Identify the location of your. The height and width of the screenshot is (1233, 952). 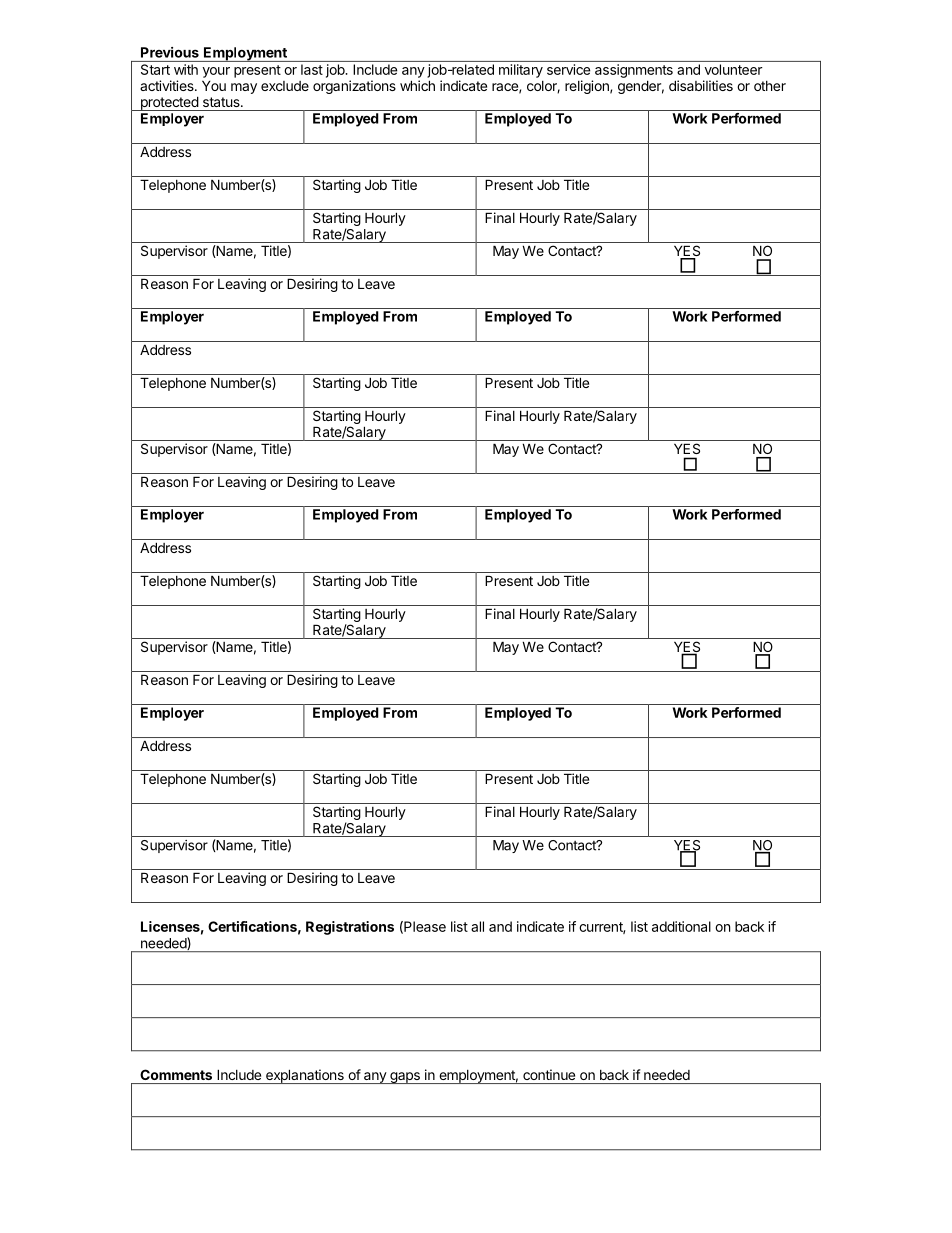
(216, 72).
